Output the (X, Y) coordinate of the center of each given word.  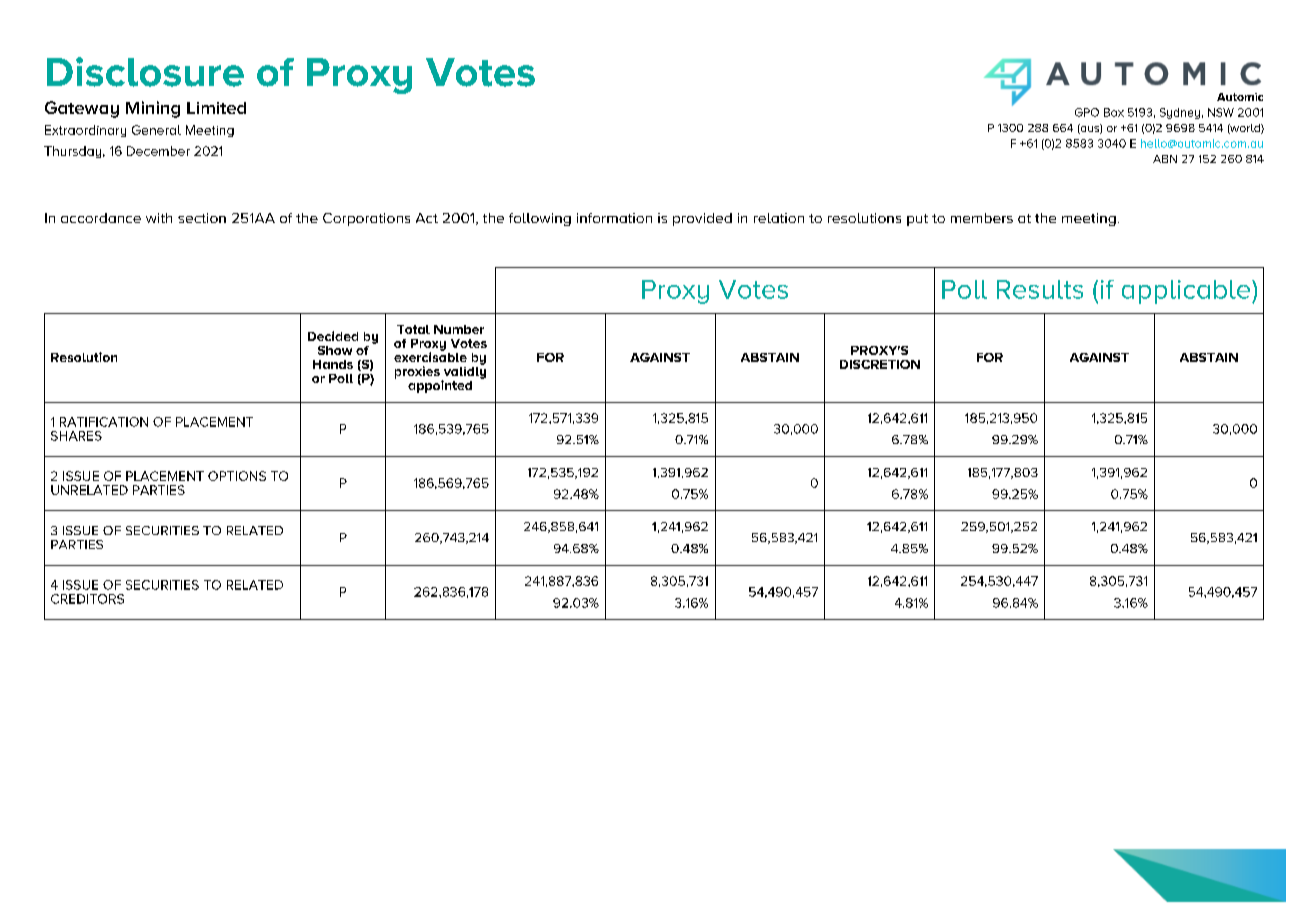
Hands (333, 364)
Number (459, 329)
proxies (417, 372)
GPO (1087, 112)
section (202, 218)
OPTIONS (237, 476)
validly (464, 372)
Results (1040, 289)
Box (1114, 112)
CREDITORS (87, 599)
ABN (1165, 159)
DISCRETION (880, 364)
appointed (440, 386)
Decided (333, 336)
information (614, 218)
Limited (216, 108)
